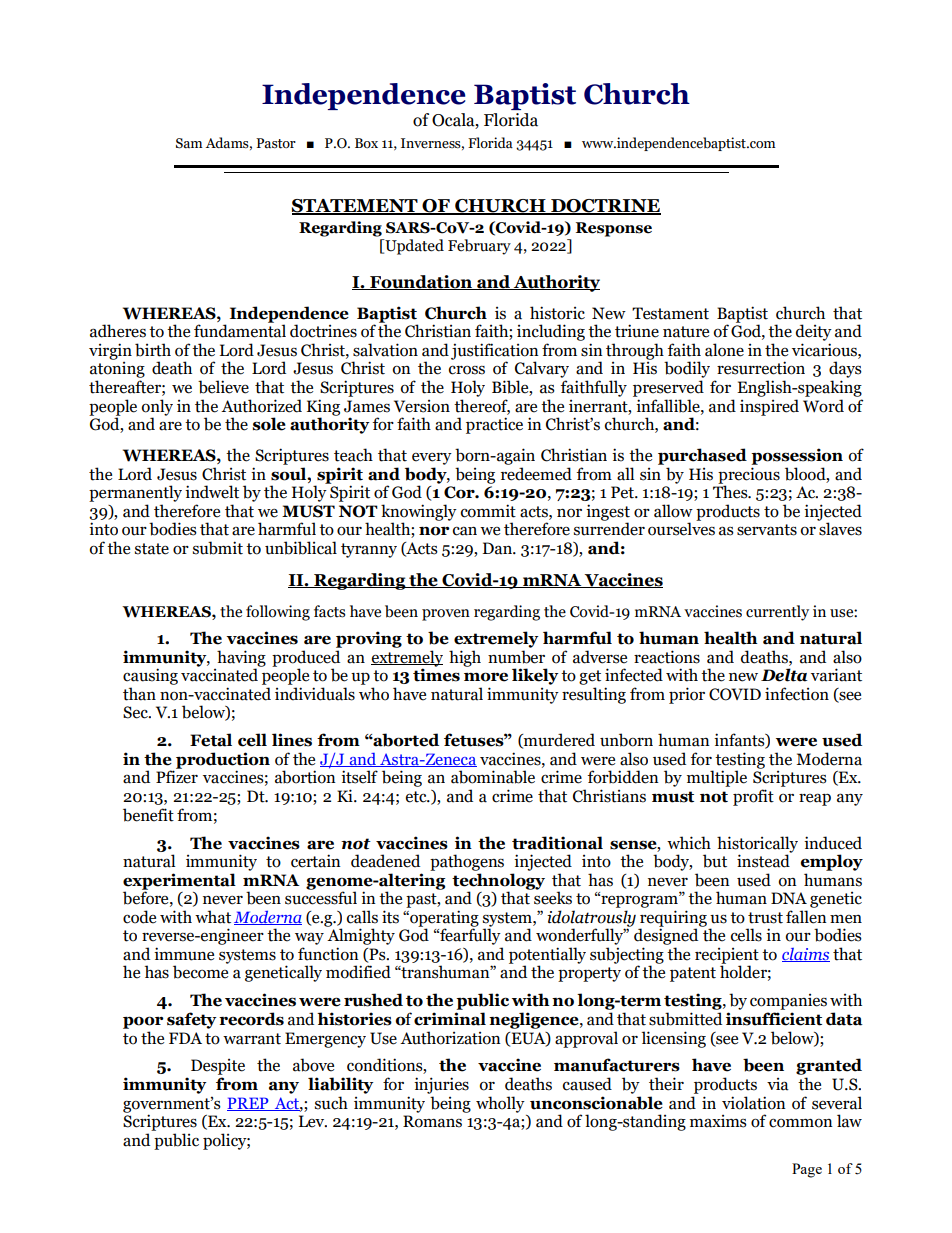 This screenshot has height=1233, width=952. I want to click on Thes, so click(731, 491).
